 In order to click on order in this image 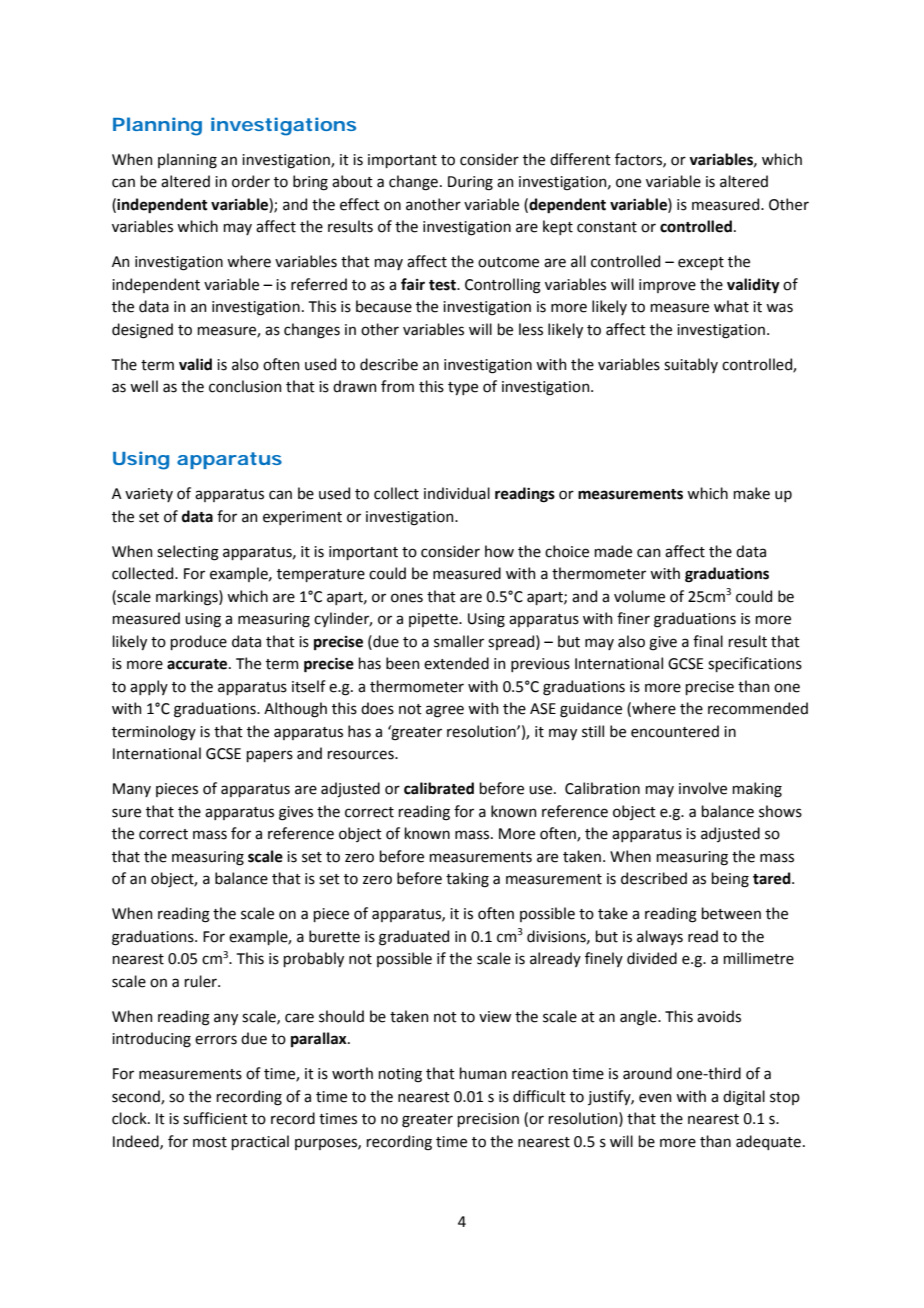, I will do `click(251, 181)`.
